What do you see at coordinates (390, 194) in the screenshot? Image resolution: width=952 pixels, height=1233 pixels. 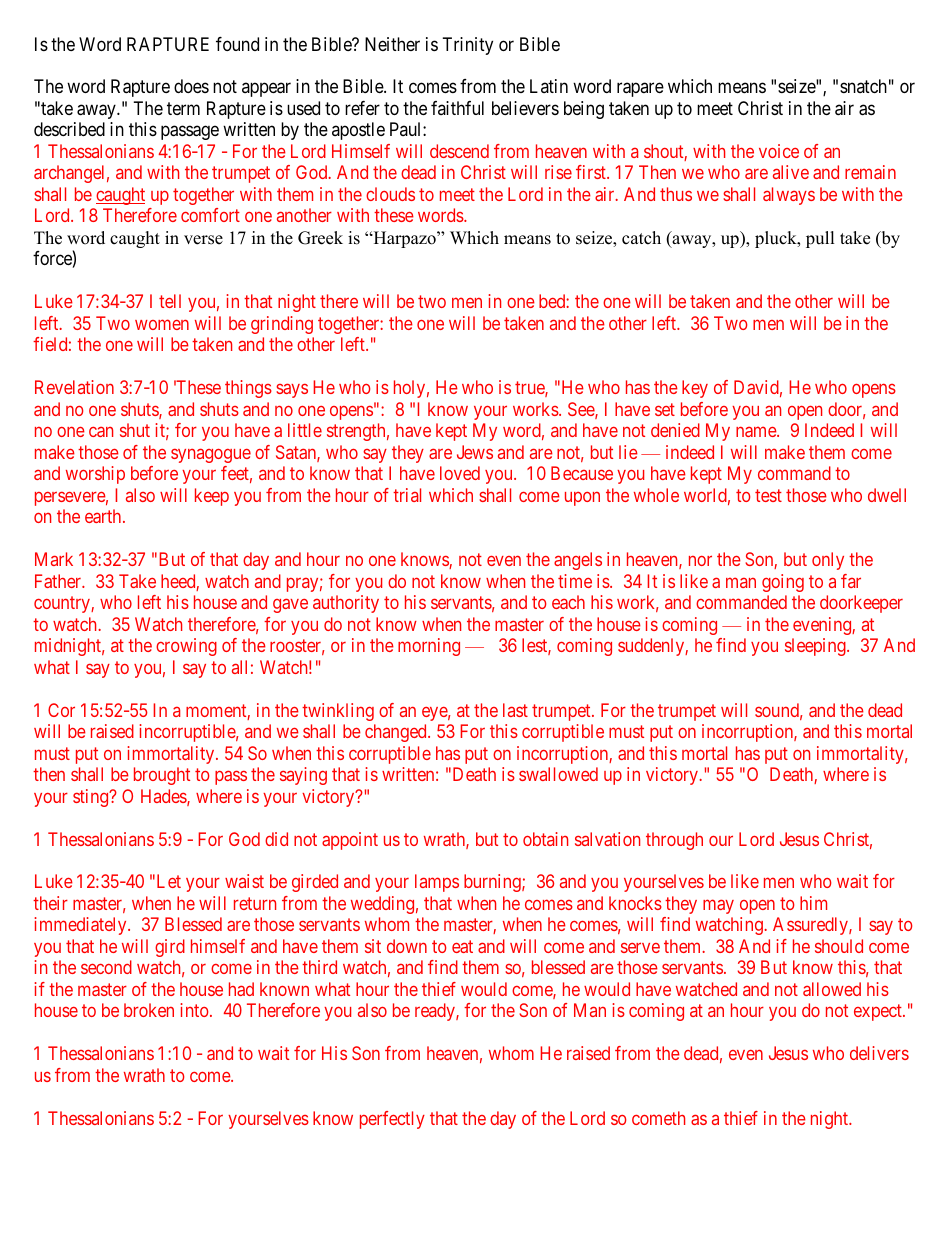 I see `clouds` at bounding box center [390, 194].
